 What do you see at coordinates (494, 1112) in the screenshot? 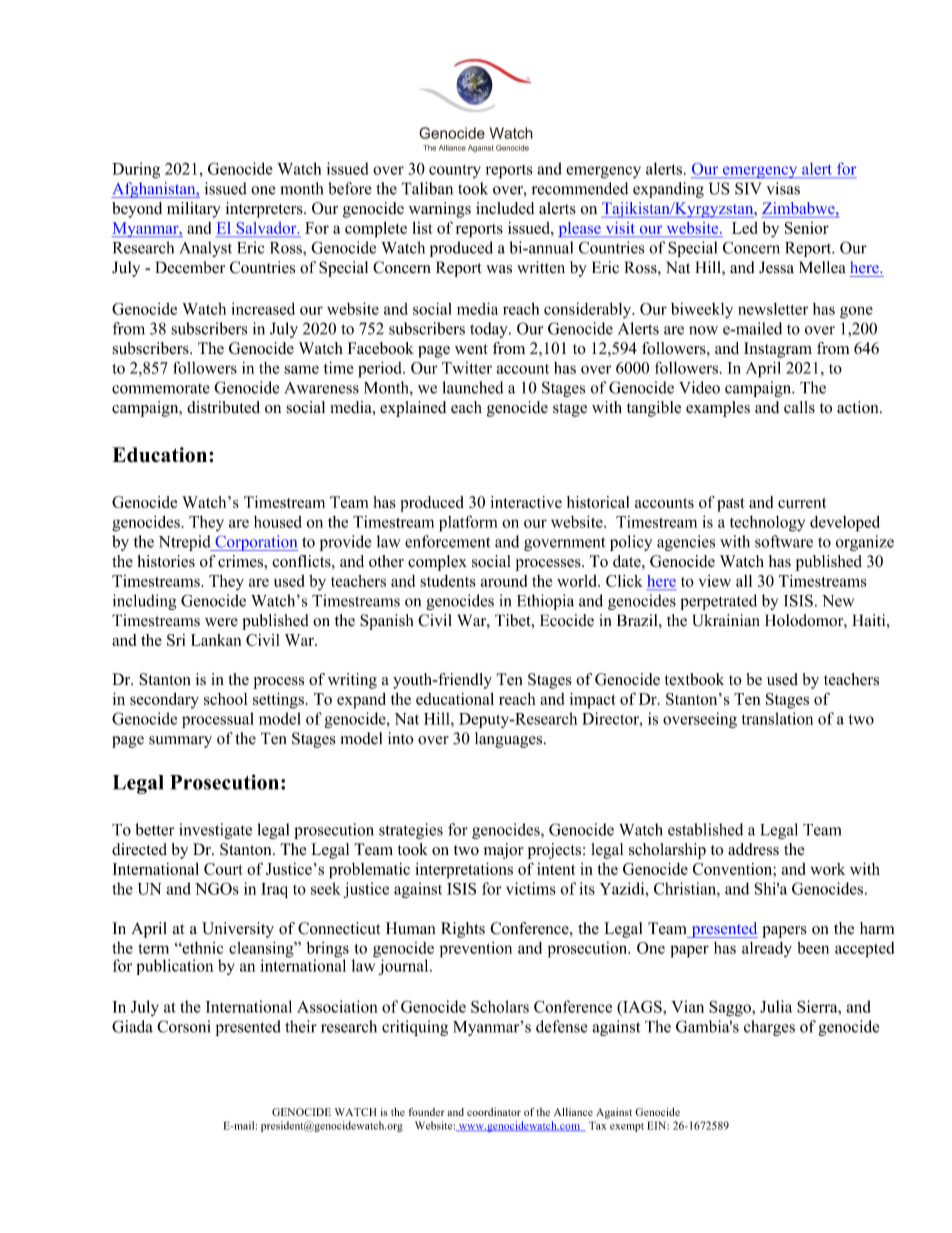
I see `coordinator` at bounding box center [494, 1112].
